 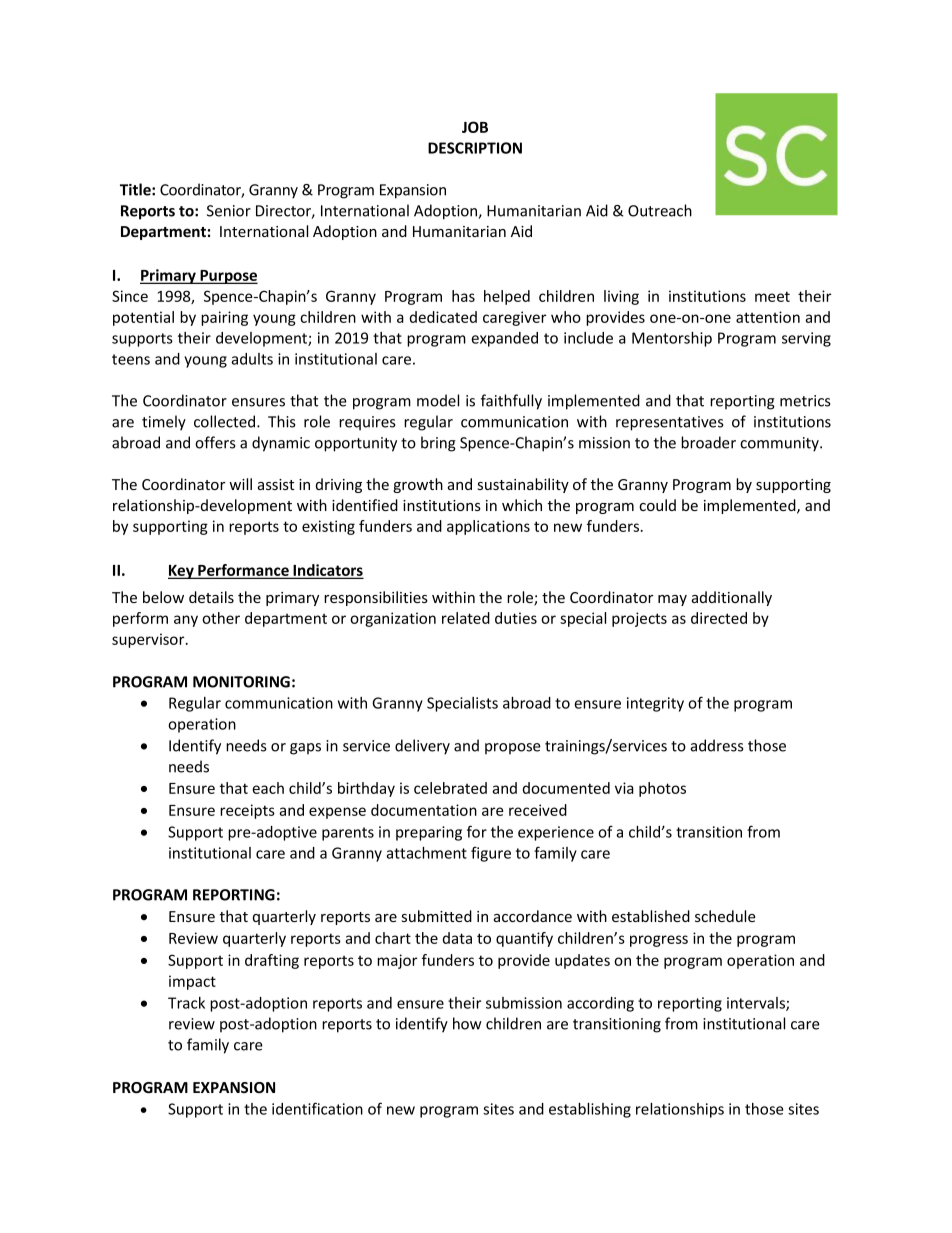 I want to click on offers, so click(x=215, y=442).
